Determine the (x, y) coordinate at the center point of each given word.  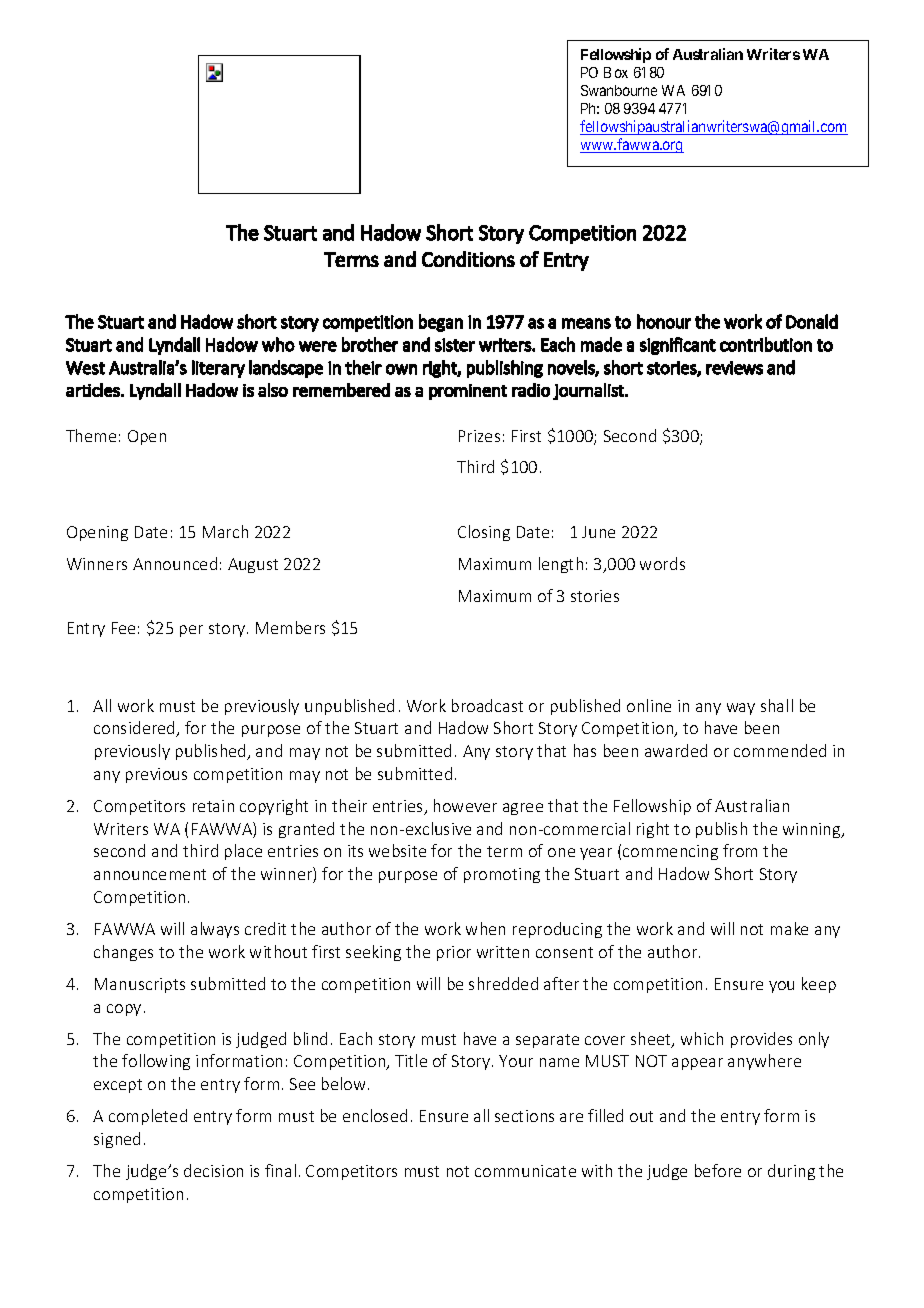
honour (664, 321)
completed (148, 1117)
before (718, 1170)
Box (616, 72)
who (278, 344)
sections (524, 1116)
